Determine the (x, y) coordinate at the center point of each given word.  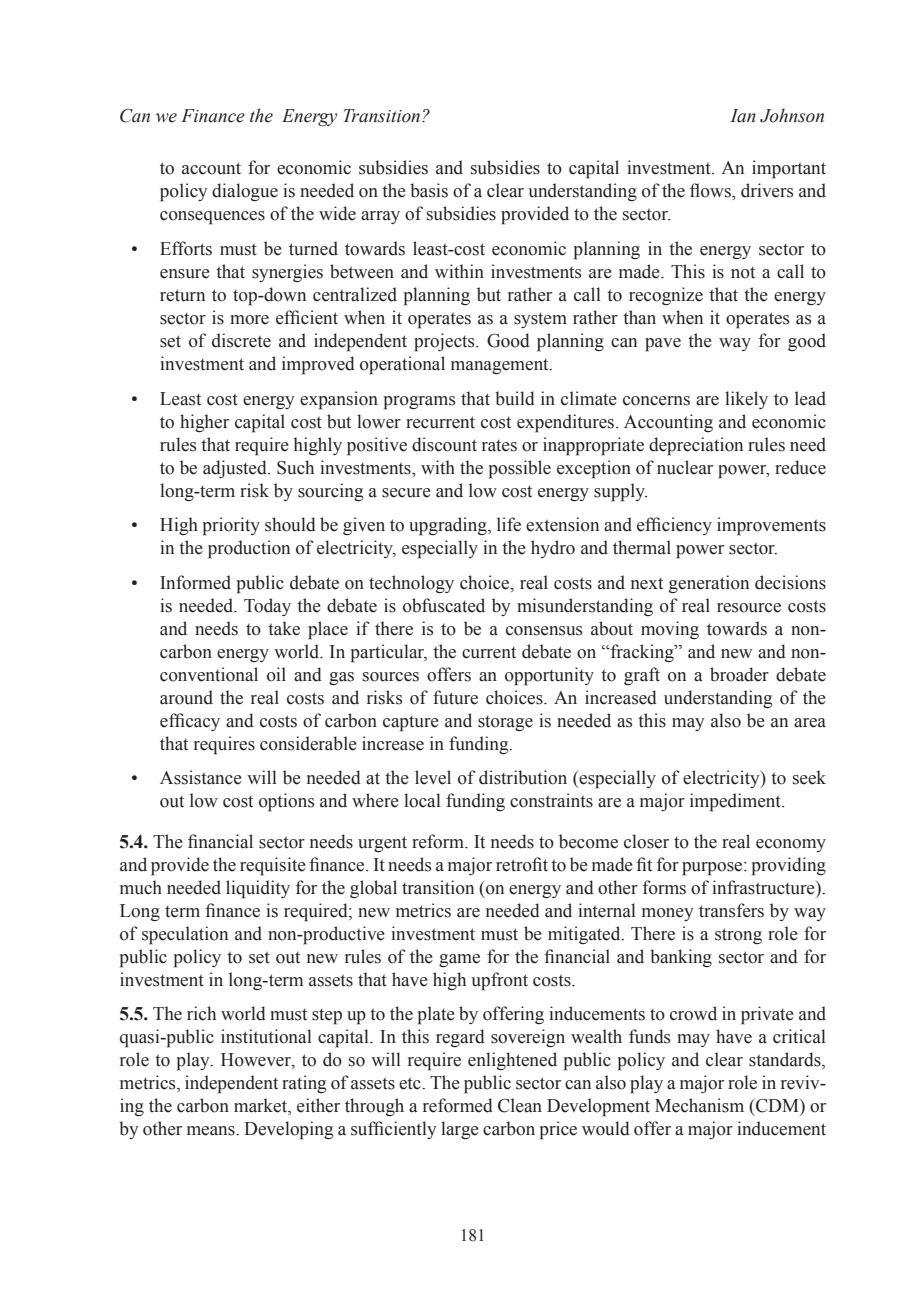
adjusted (236, 469)
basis (429, 190)
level (433, 777)
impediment (736, 802)
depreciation (696, 446)
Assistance (201, 777)
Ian (743, 116)
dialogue (245, 192)
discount (444, 444)
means (212, 1131)
